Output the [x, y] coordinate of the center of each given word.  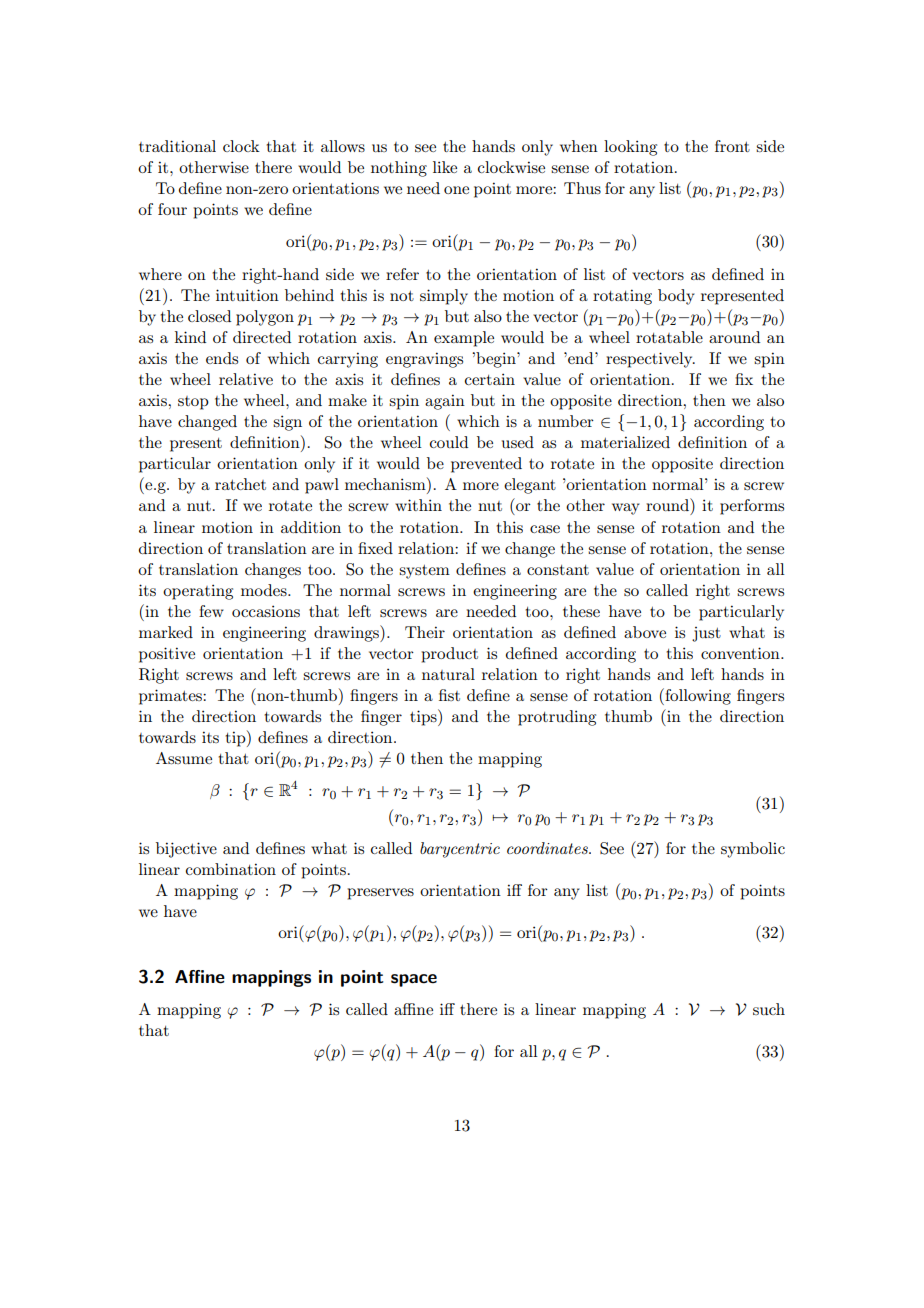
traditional [177, 146]
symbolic [753, 850]
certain [490, 379]
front [732, 146]
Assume [184, 758]
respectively [650, 360]
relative [246, 379]
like [445, 167]
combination [231, 869]
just [706, 634]
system [424, 572]
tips [424, 717]
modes [265, 590]
